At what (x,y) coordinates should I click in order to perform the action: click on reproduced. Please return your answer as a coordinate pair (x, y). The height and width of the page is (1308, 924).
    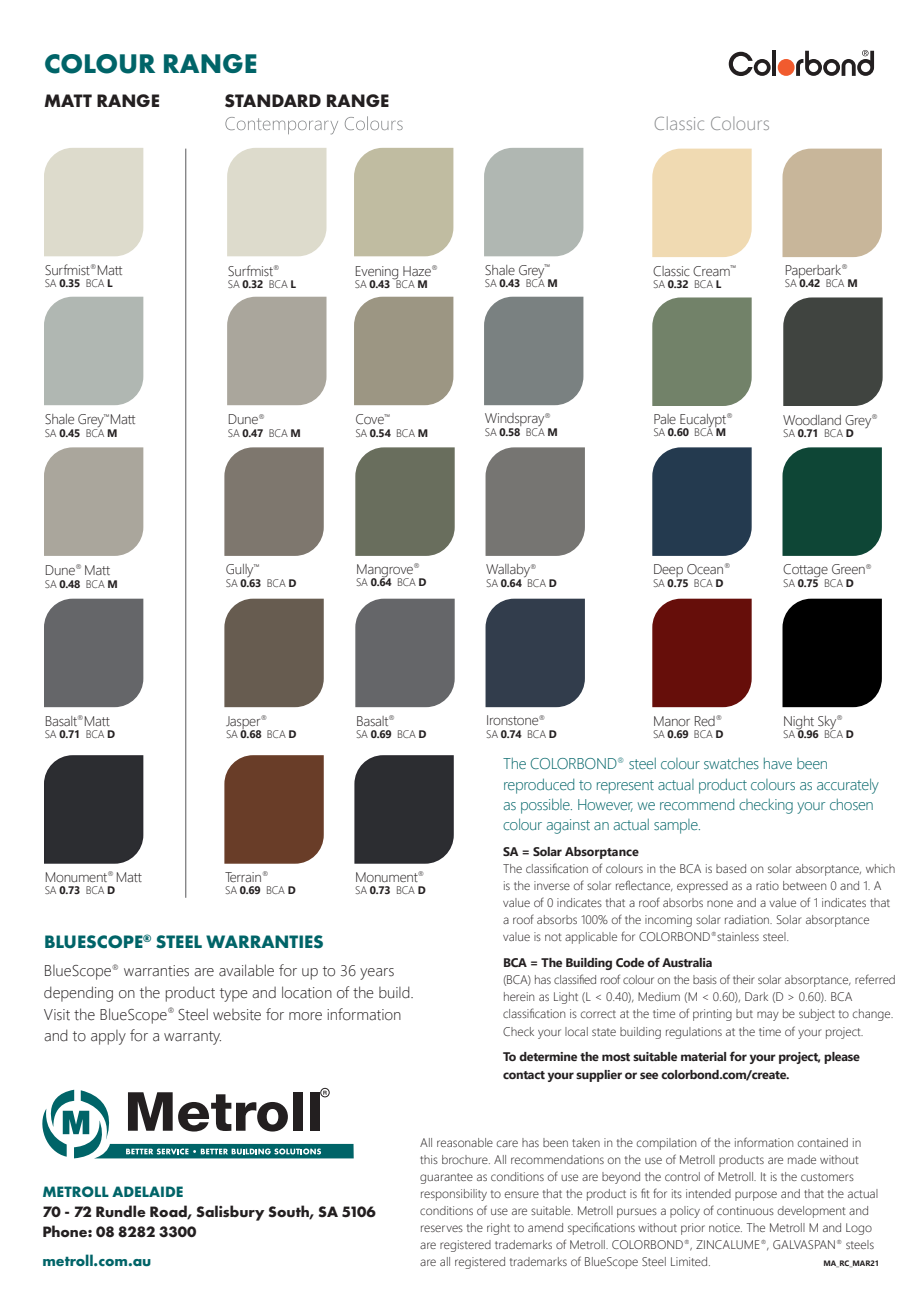
    Looking at the image, I should click on (539, 786).
